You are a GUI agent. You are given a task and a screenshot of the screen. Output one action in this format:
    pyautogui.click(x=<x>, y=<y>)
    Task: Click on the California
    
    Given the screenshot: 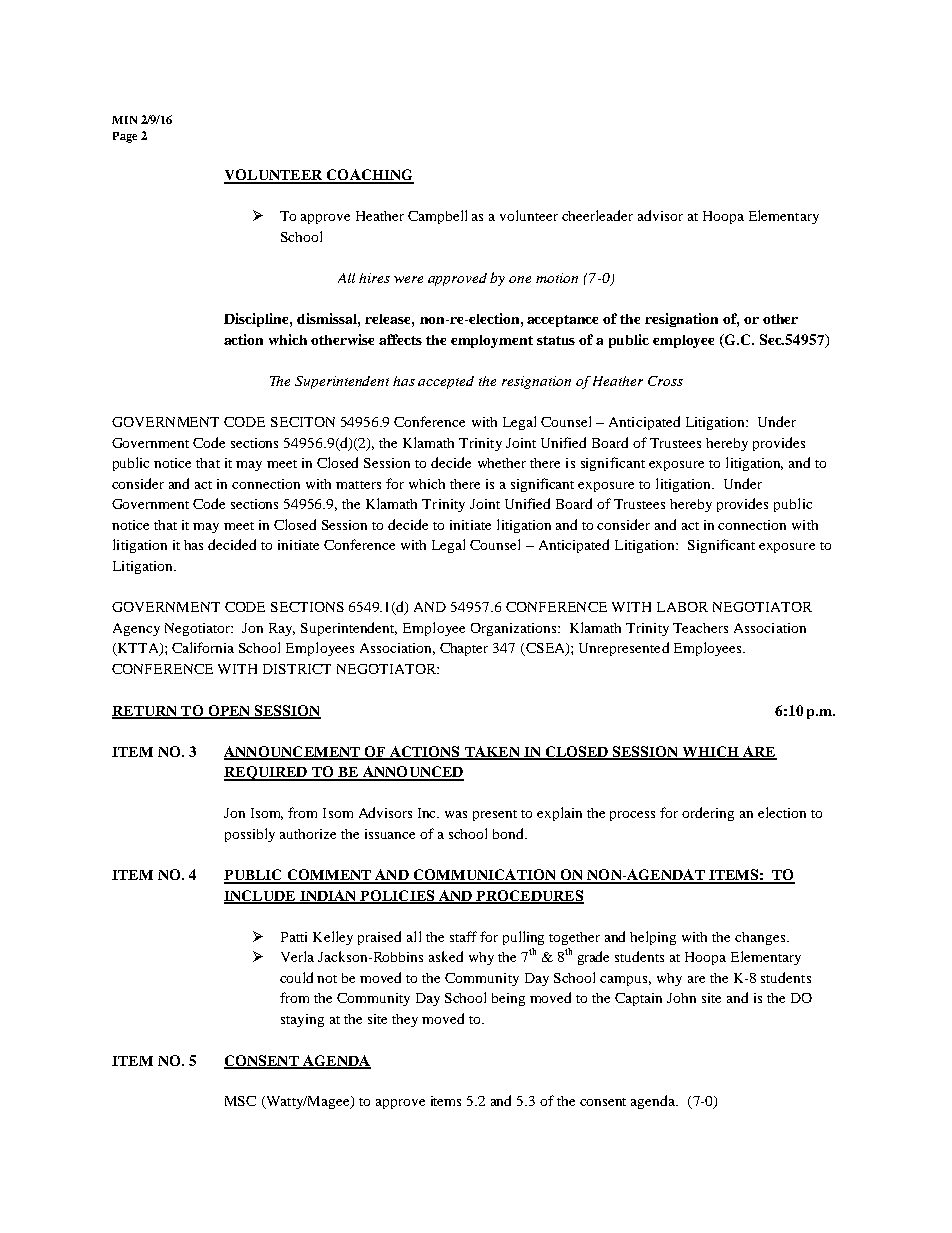 What is the action you would take?
    pyautogui.click(x=203, y=647)
